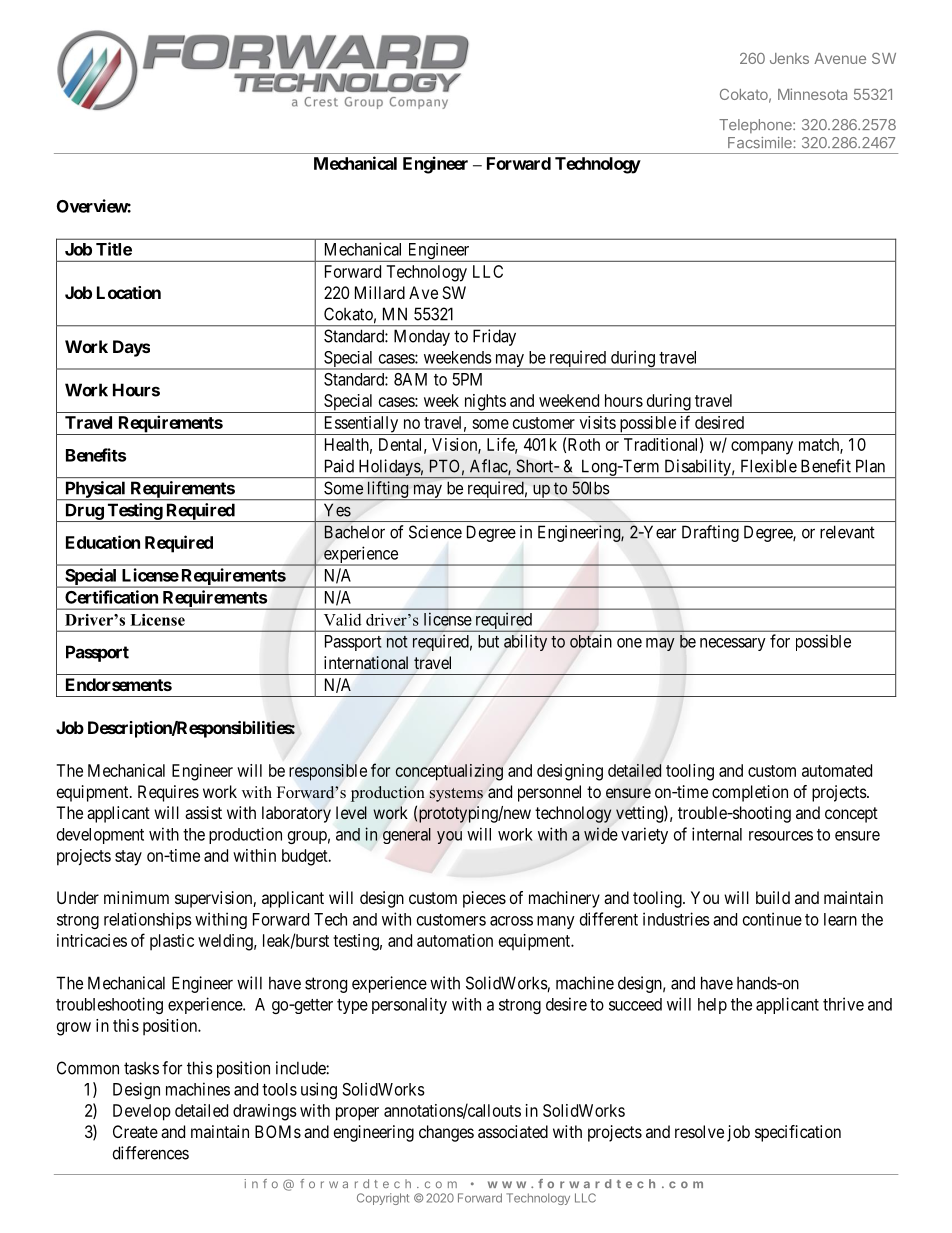  I want to click on necessary, so click(733, 644).
